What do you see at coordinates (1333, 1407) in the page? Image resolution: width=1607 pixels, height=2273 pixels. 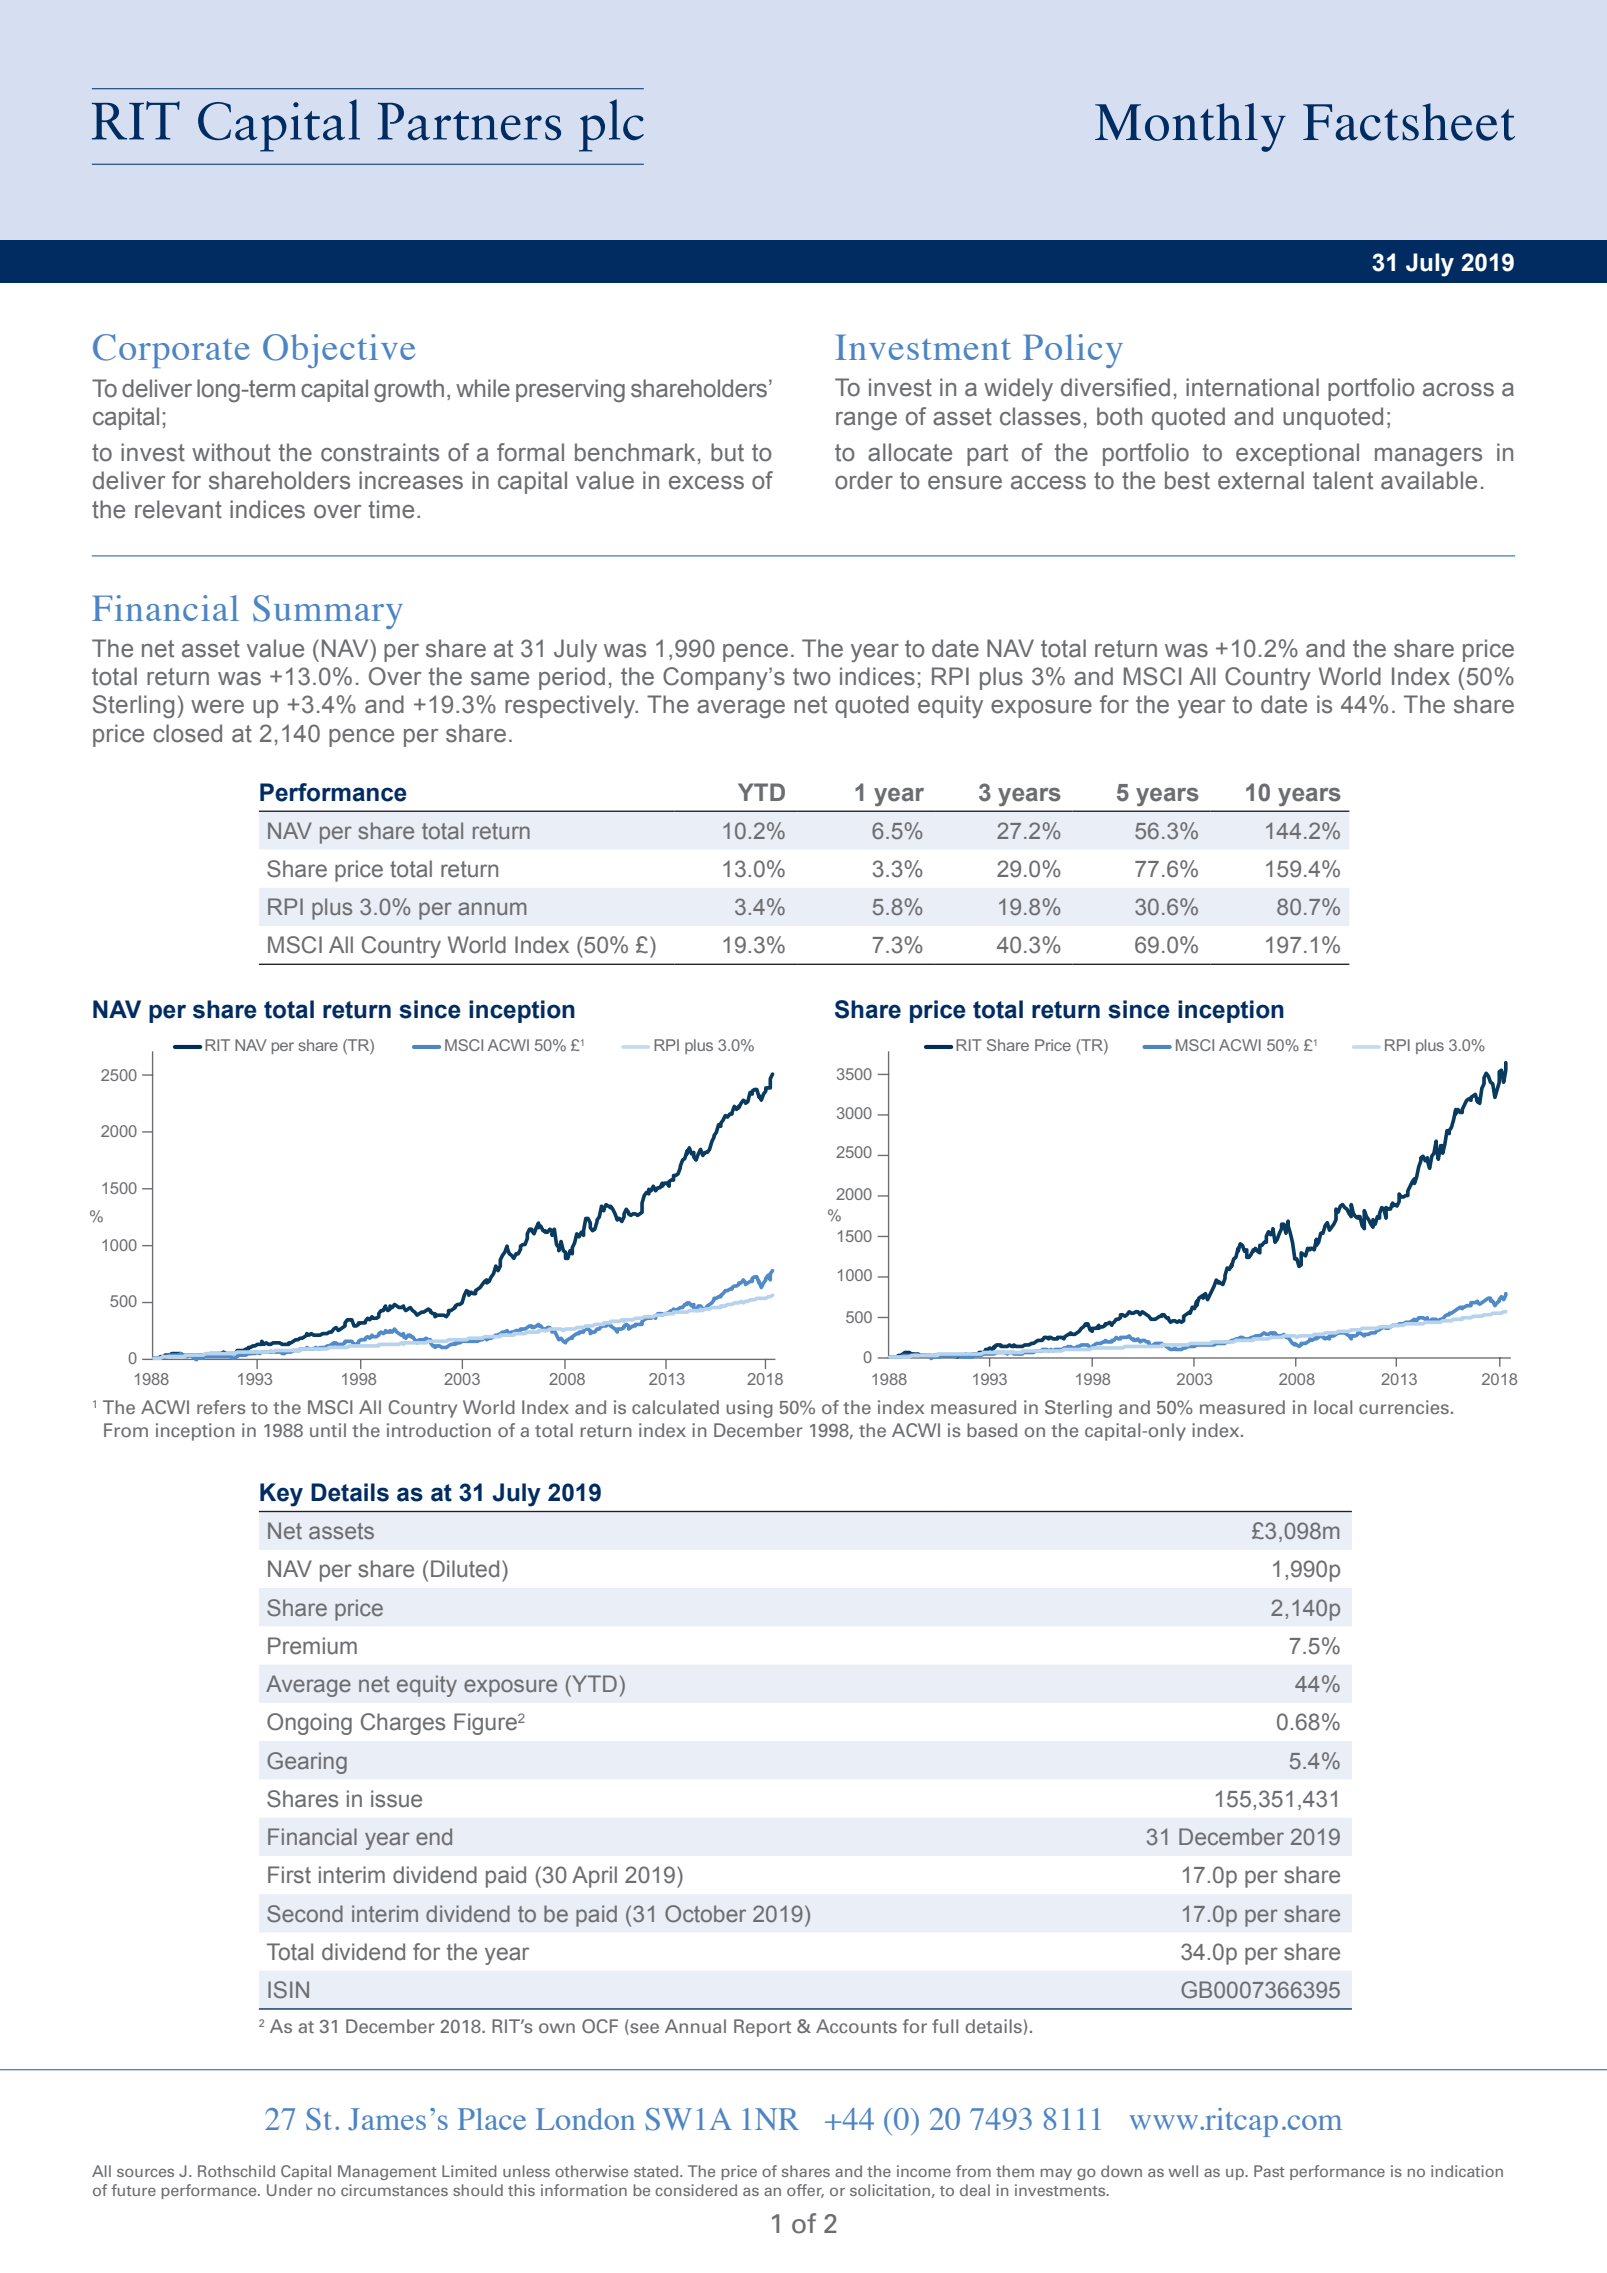 I see `local` at bounding box center [1333, 1407].
